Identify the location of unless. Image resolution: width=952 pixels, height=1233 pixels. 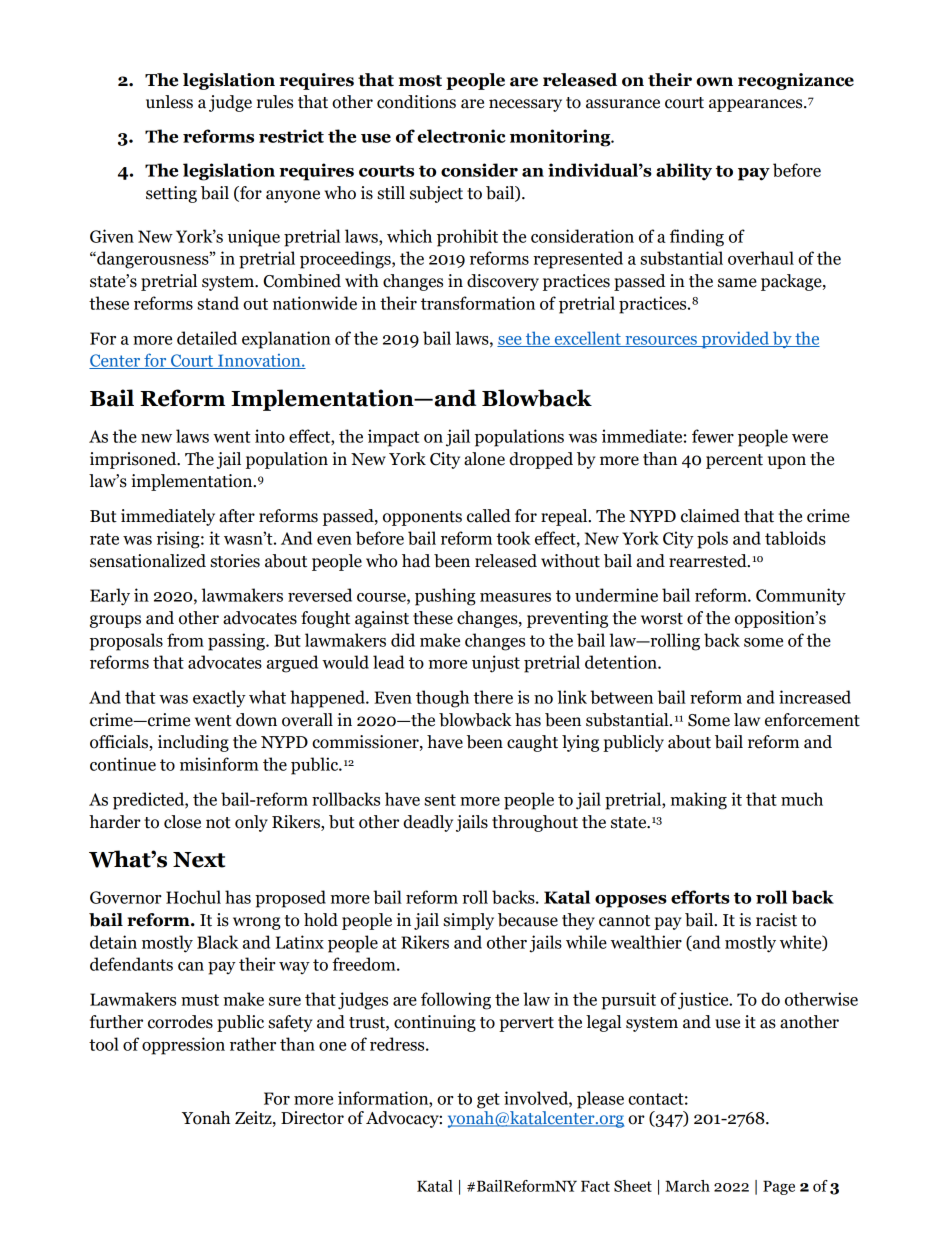
(169, 102).
